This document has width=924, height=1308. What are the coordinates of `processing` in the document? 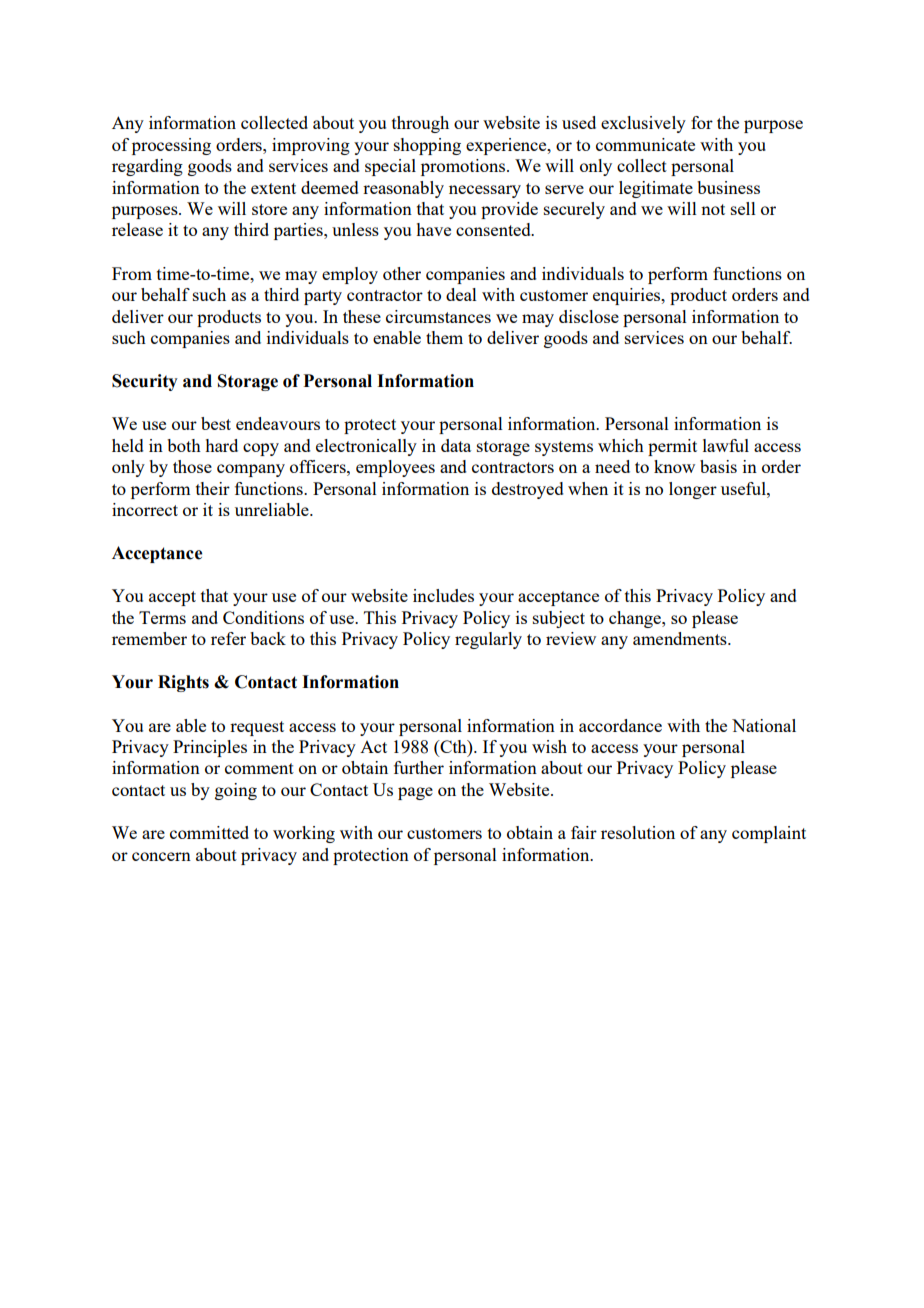 It's located at (171, 146).
